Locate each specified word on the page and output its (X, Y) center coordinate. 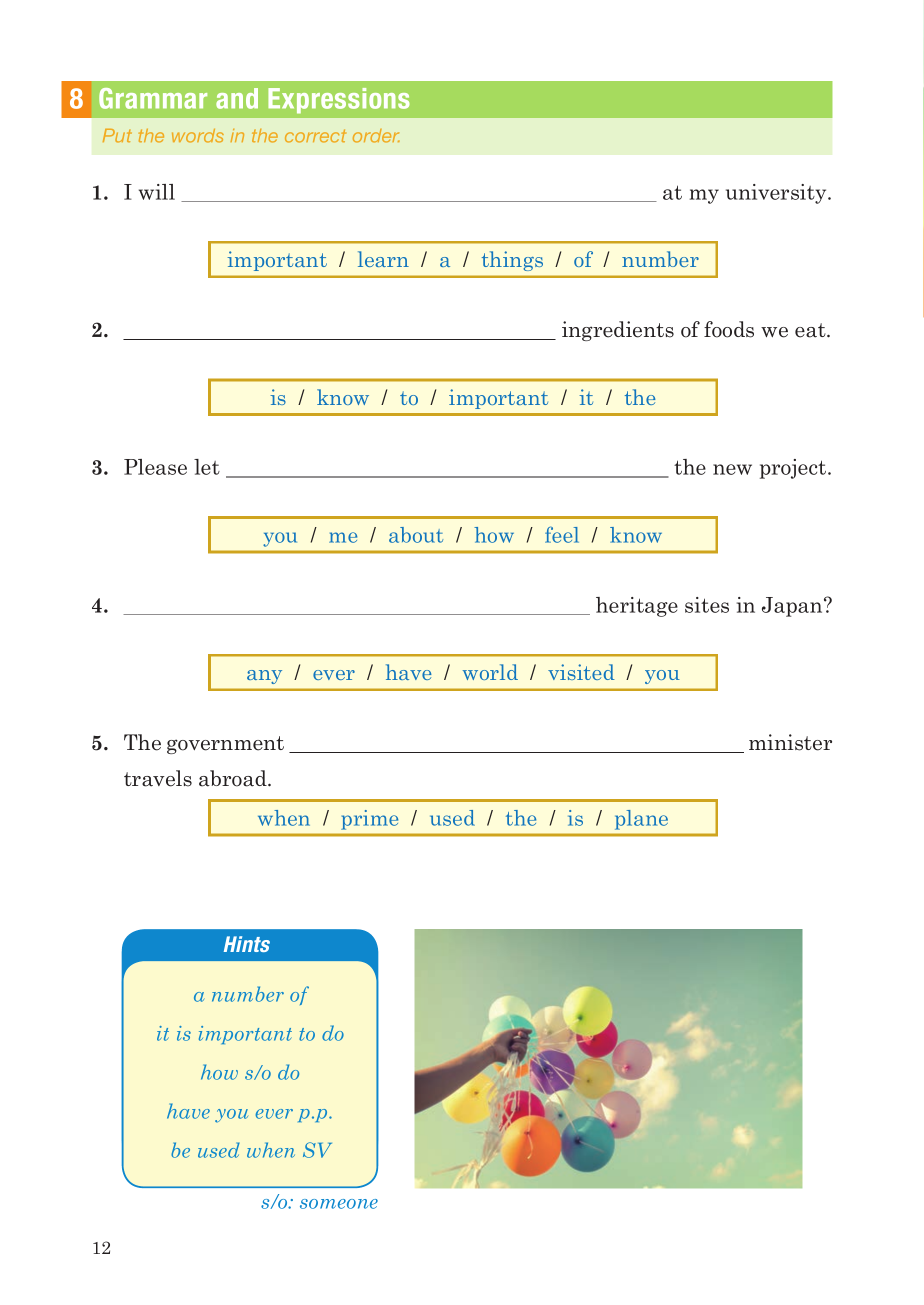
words (198, 136)
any (264, 677)
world (490, 672)
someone (339, 1204)
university (777, 194)
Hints (247, 944)
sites (707, 605)
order (376, 136)
